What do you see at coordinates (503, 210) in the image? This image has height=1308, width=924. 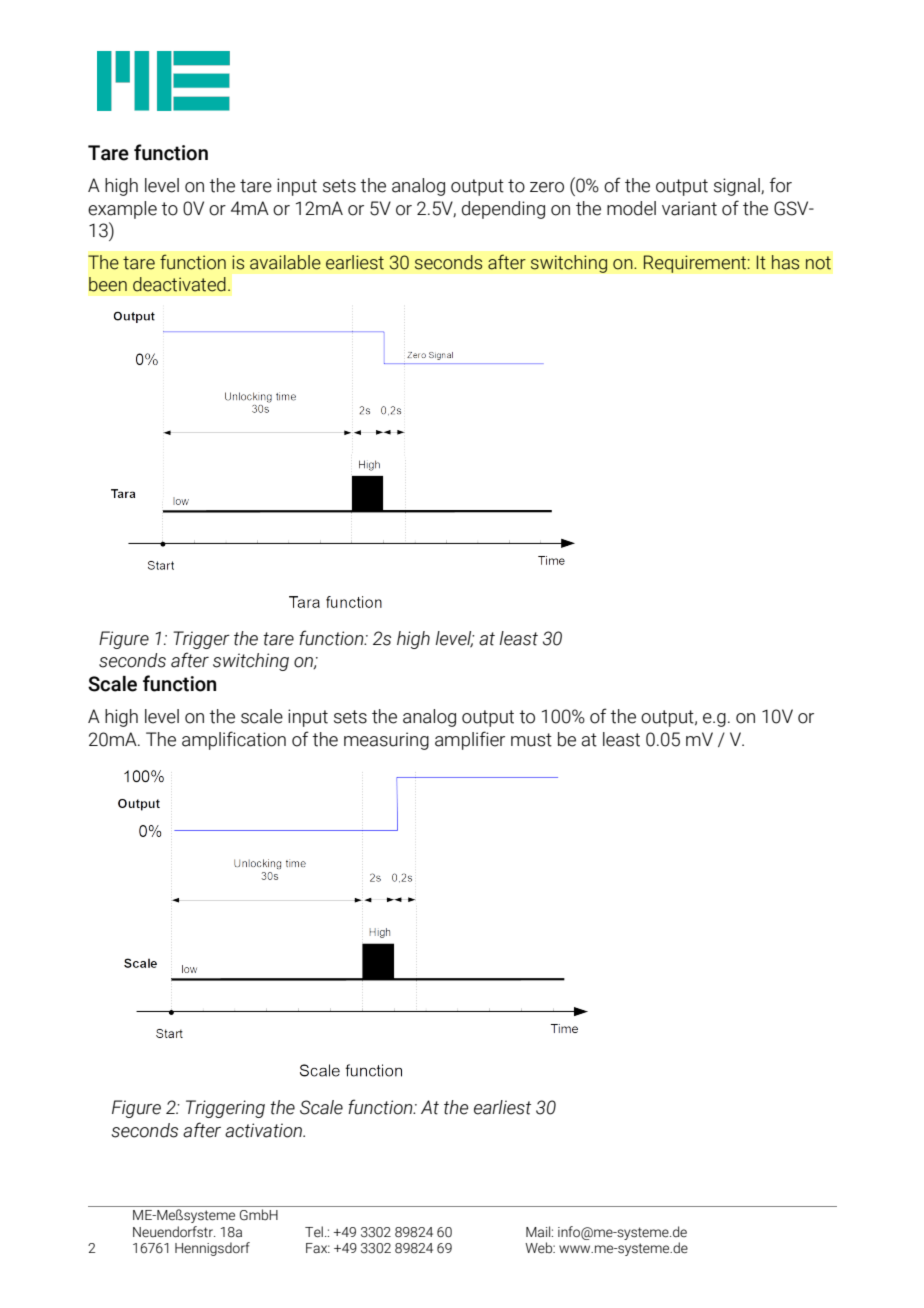 I see `depending` at bounding box center [503, 210].
